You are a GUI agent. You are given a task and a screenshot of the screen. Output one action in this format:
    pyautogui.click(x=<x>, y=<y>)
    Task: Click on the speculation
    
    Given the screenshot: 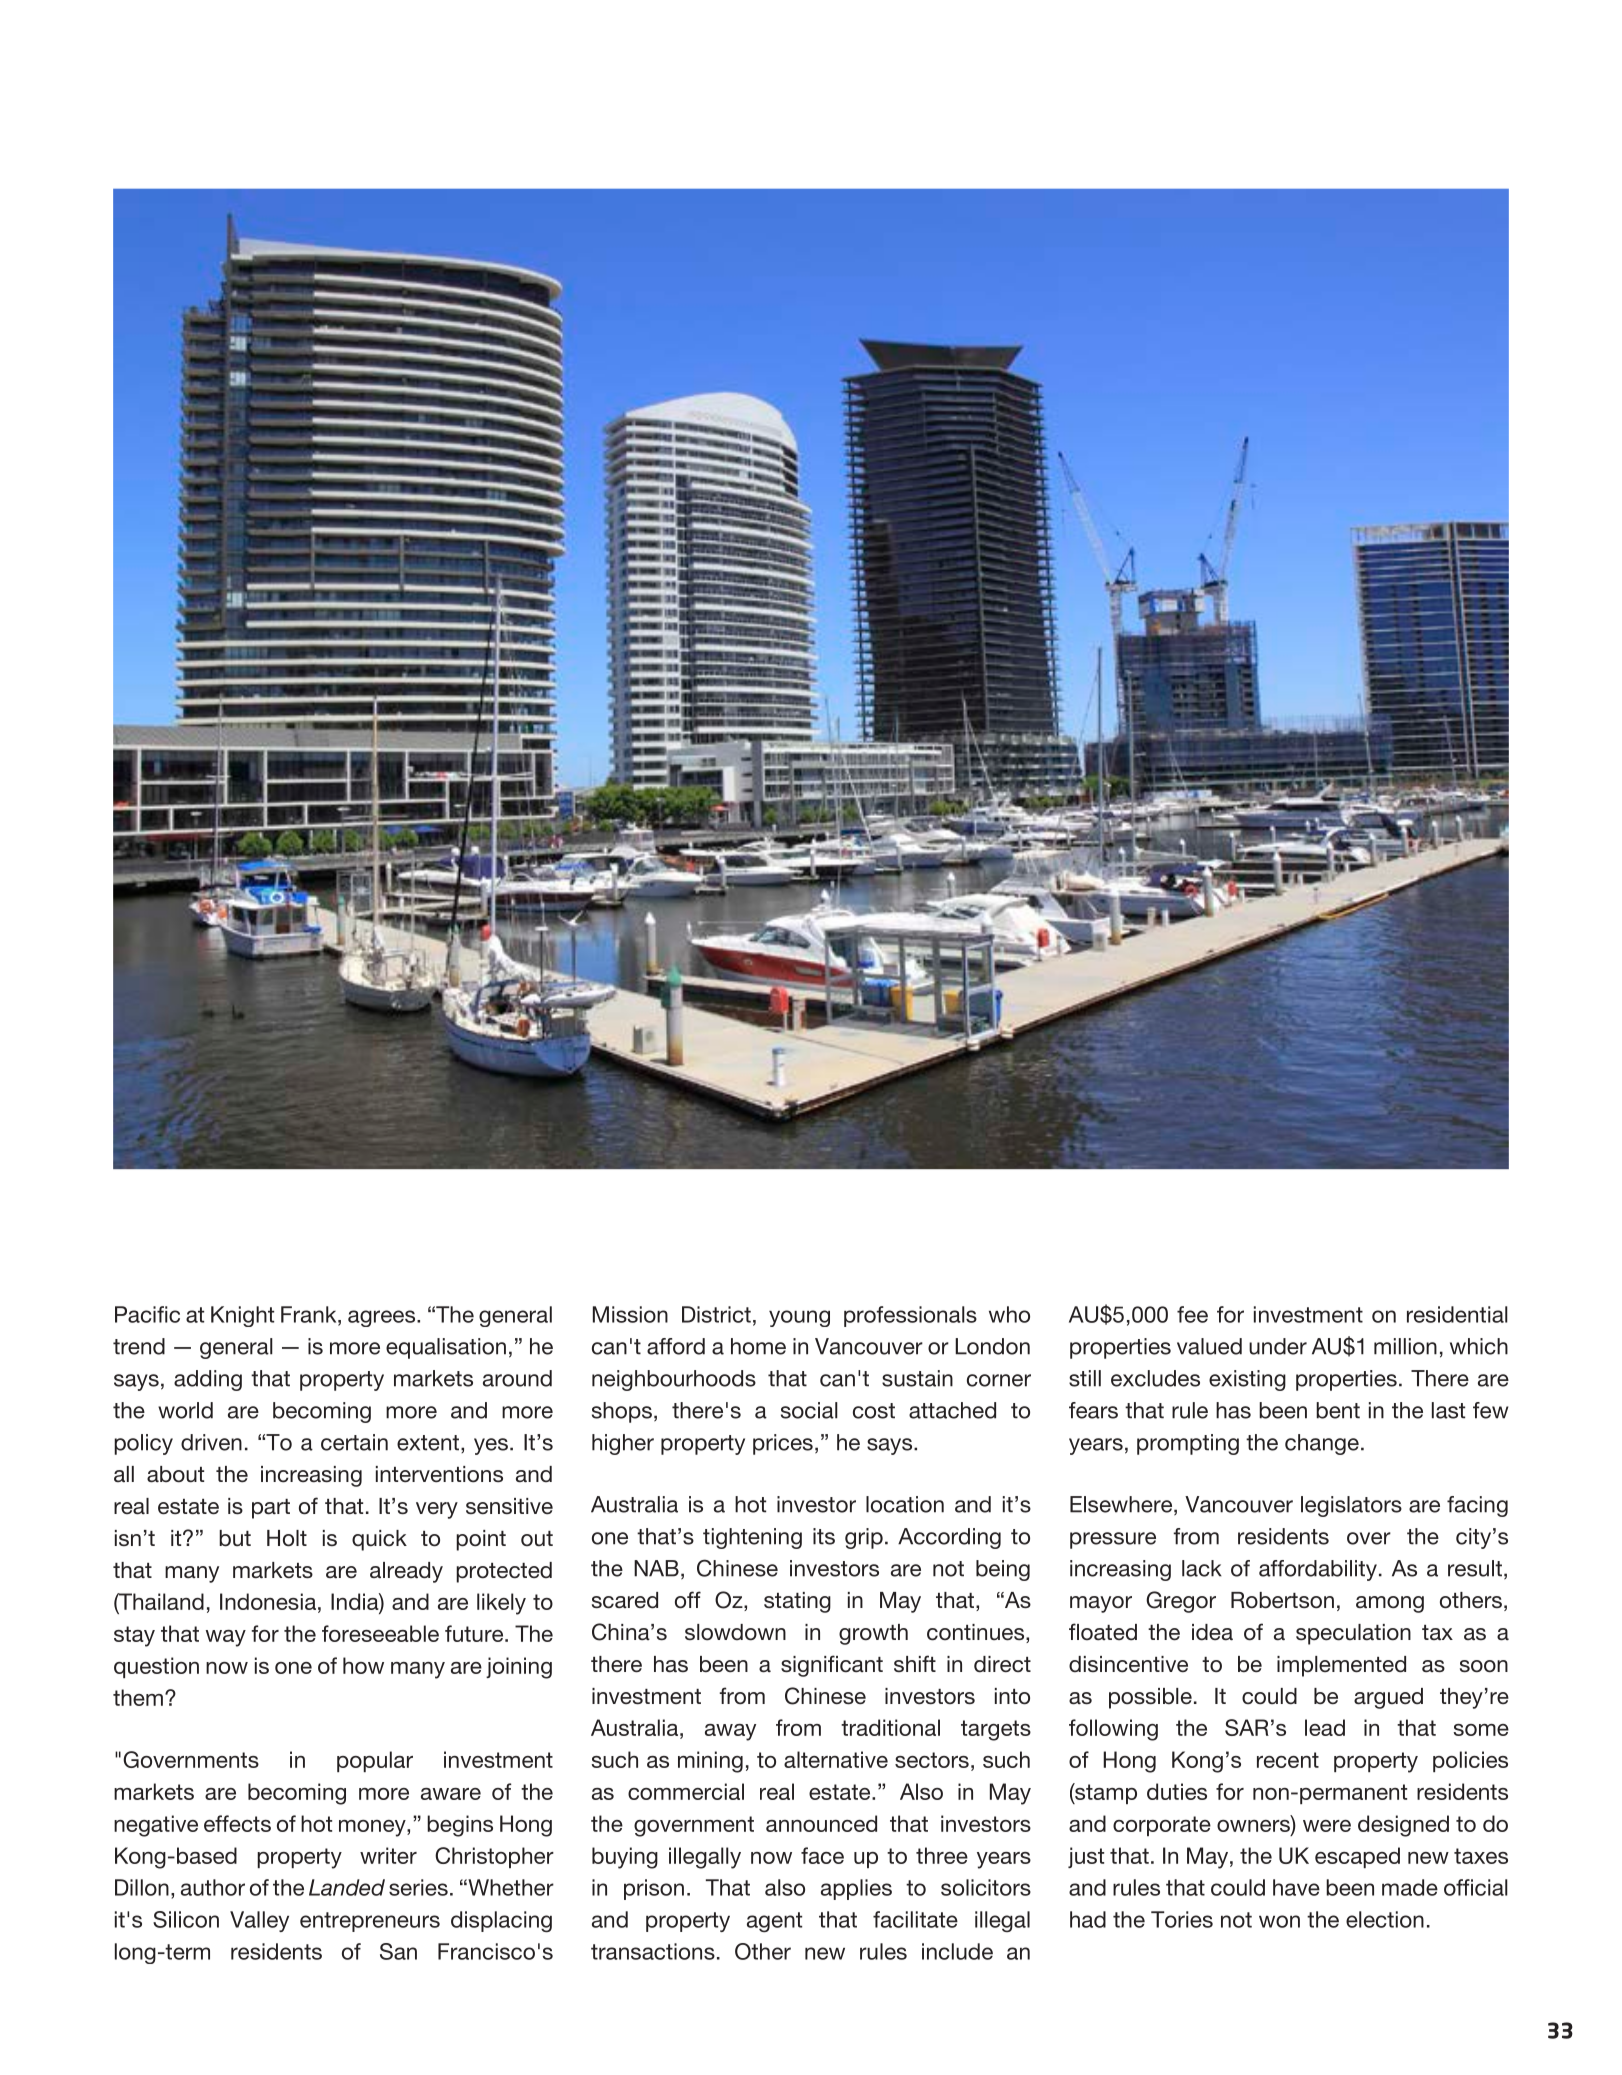 What is the action you would take?
    pyautogui.click(x=1353, y=1634)
